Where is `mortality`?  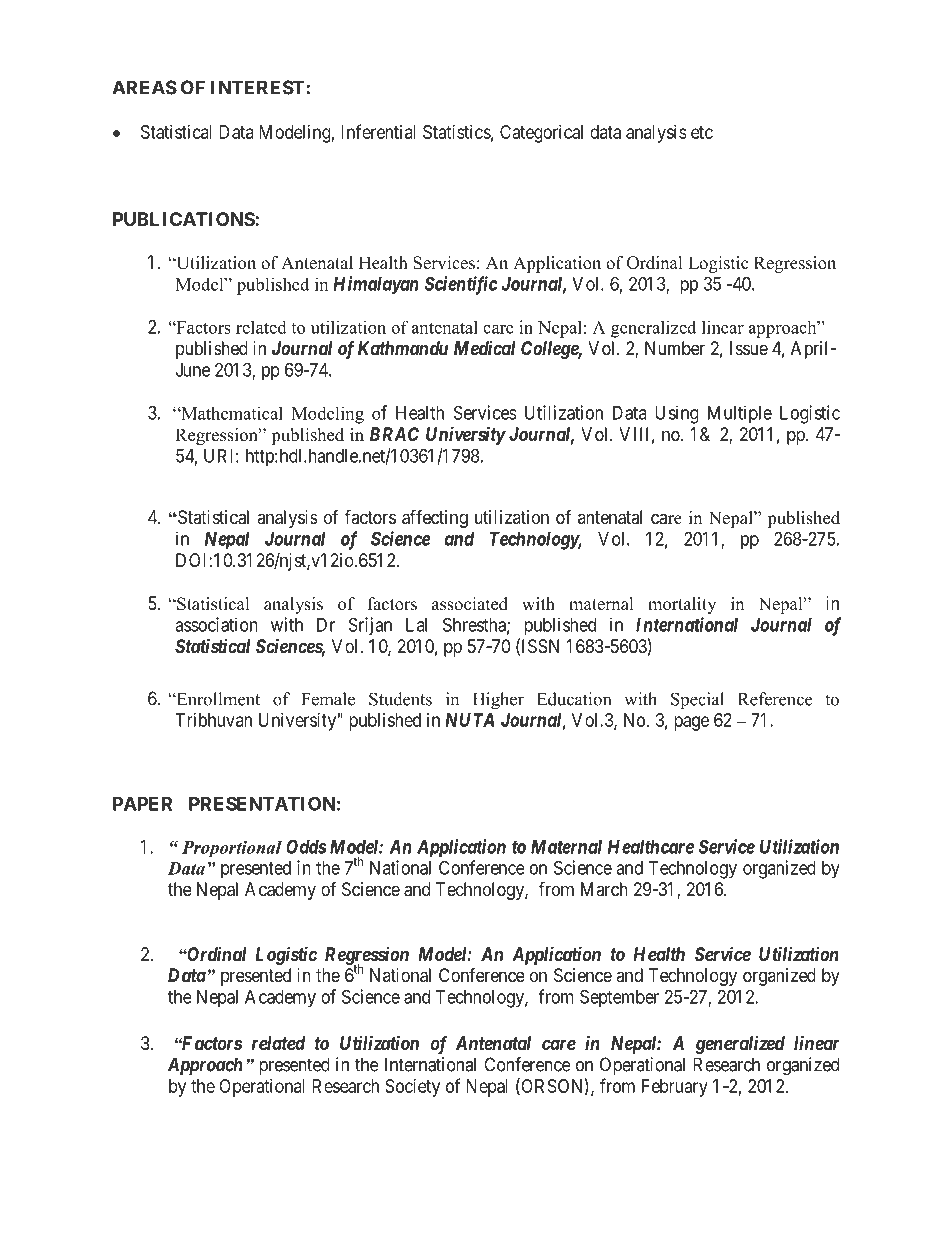 mortality is located at coordinates (682, 605).
